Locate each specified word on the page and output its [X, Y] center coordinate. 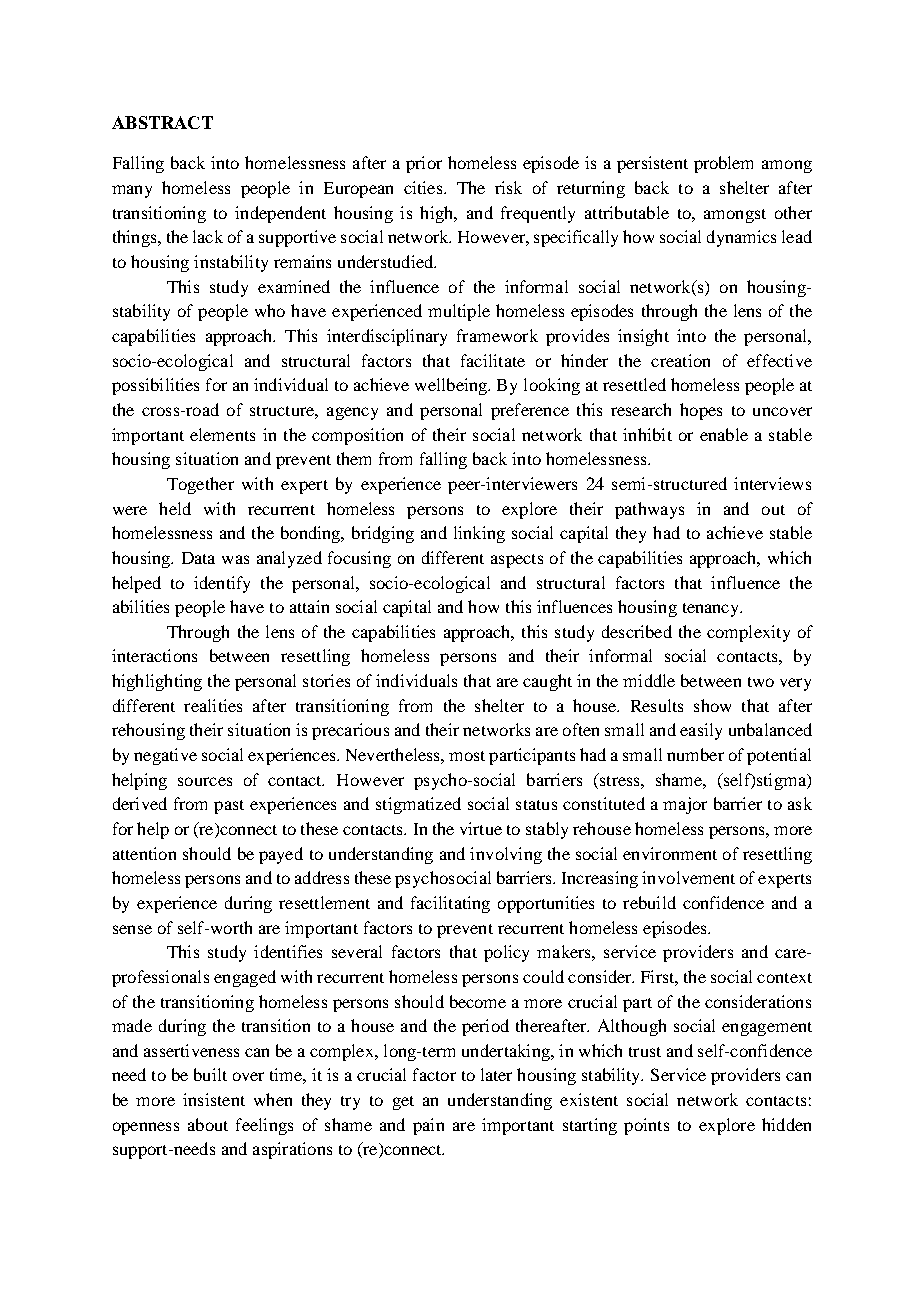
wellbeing [452, 386]
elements [222, 434]
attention [144, 853]
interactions [154, 655]
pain [428, 1126]
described [637, 631]
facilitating [450, 904]
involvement [688, 877]
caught [547, 682]
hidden [786, 1124]
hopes [701, 411]
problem [723, 164]
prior [424, 164]
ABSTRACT [162, 122]
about [208, 1124]
